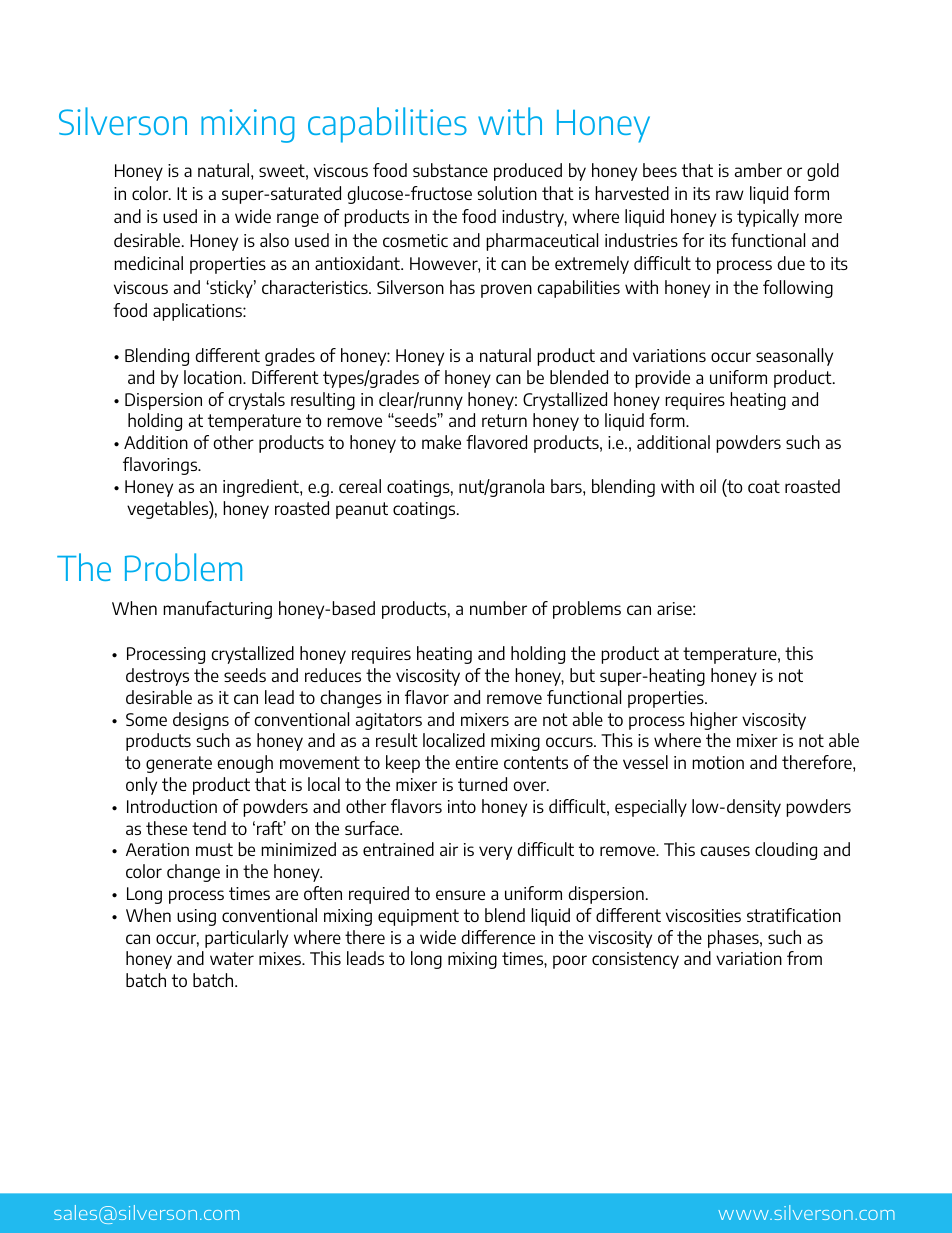 Image resolution: width=952 pixels, height=1233 pixels. What do you see at coordinates (730, 195) in the page?
I see `raw` at bounding box center [730, 195].
